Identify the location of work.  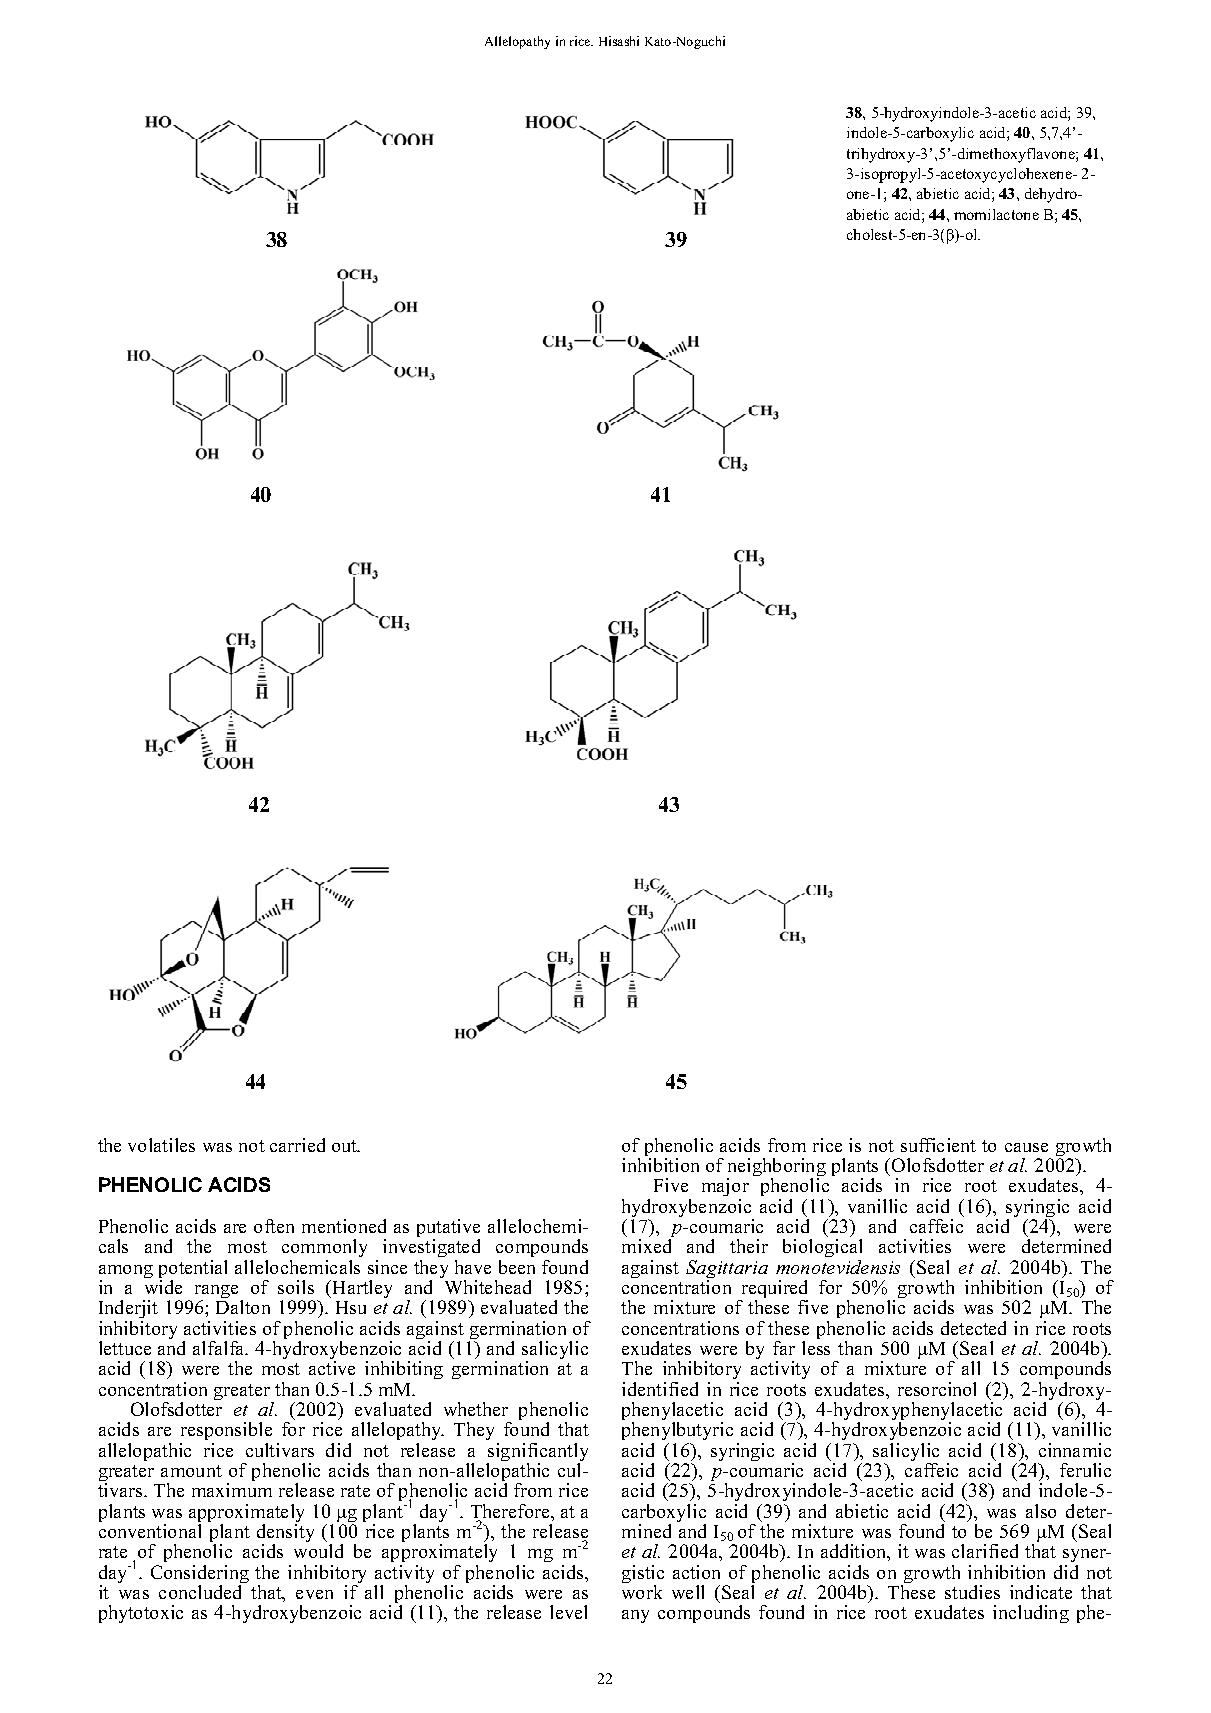
(642, 1592).
